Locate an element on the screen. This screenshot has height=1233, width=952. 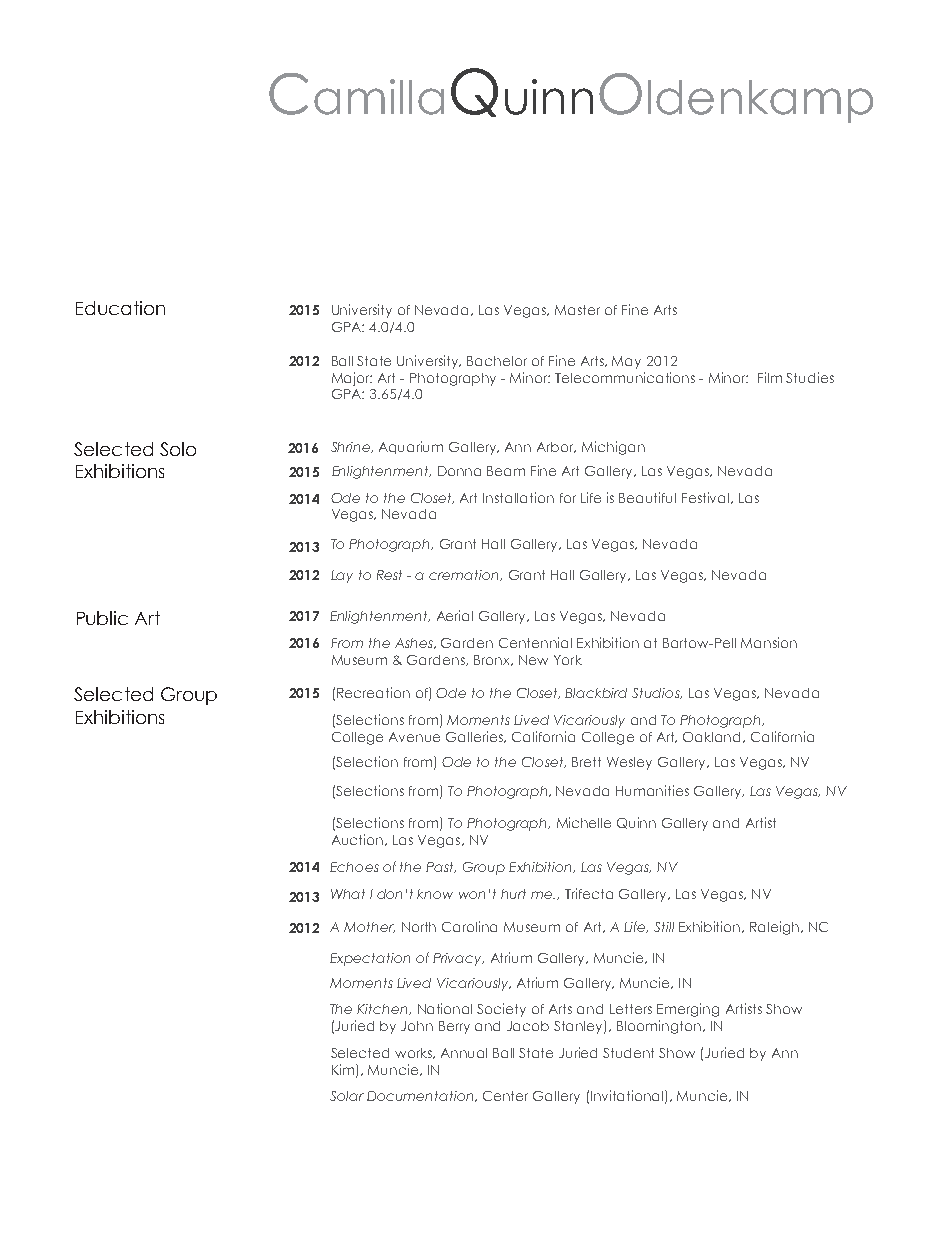
Film is located at coordinates (770, 377).
